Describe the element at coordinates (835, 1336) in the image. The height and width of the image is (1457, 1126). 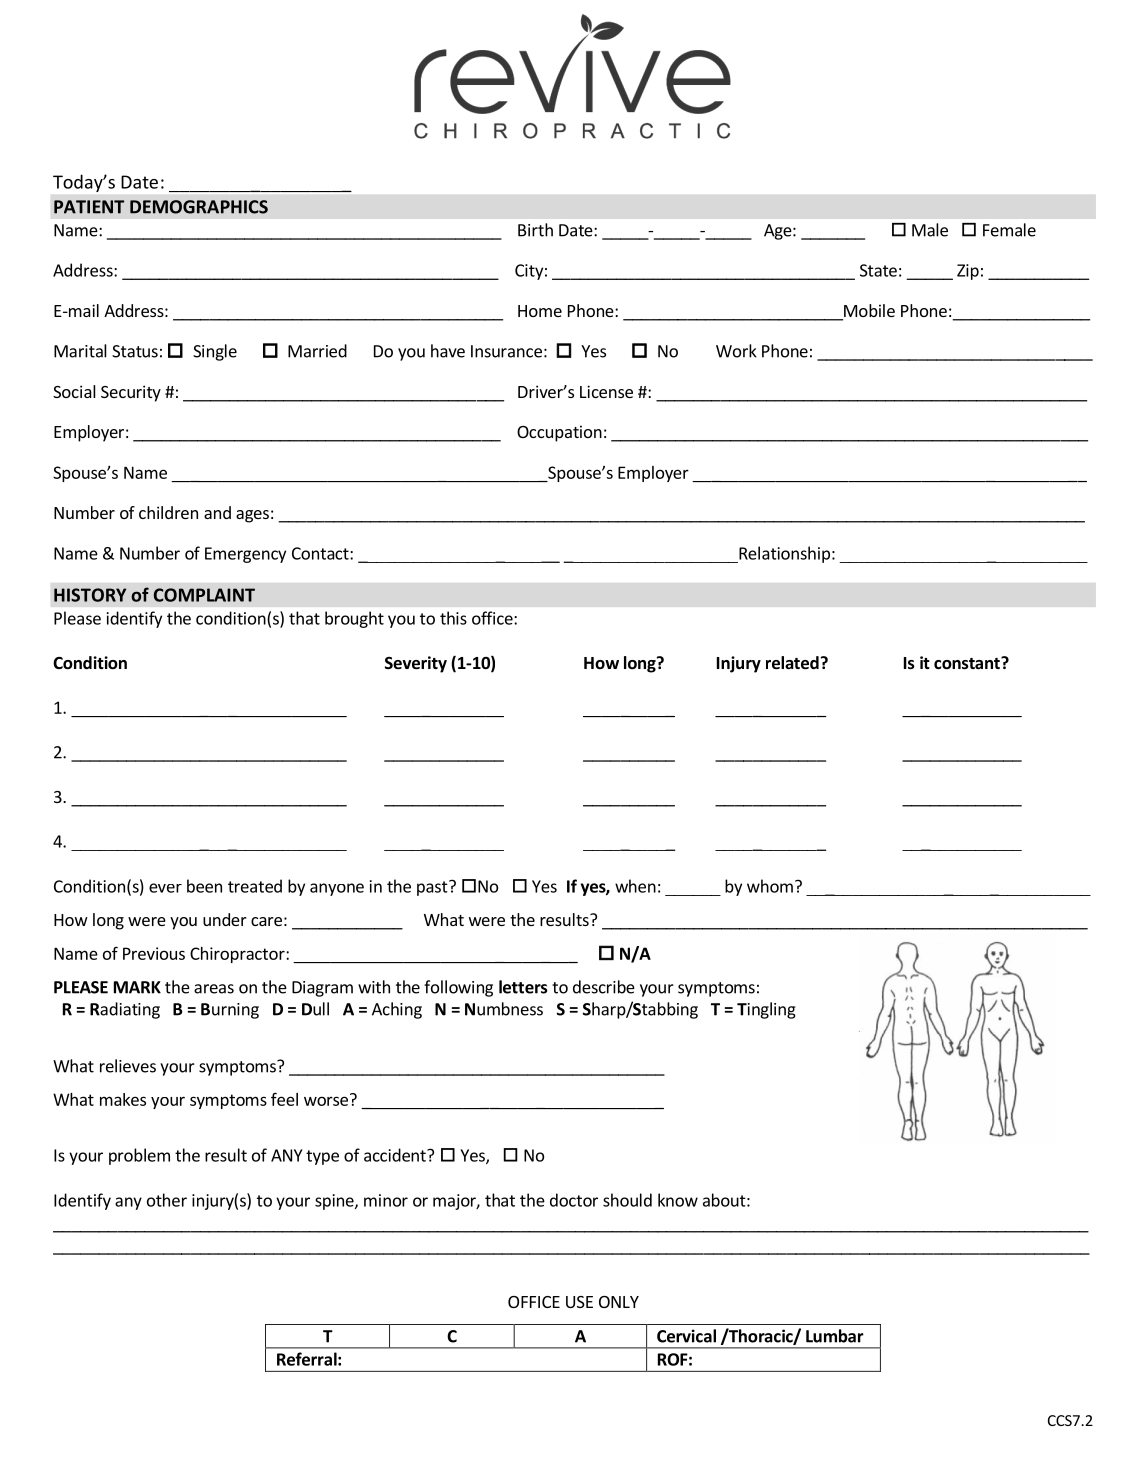
I see `Lumbar` at that location.
